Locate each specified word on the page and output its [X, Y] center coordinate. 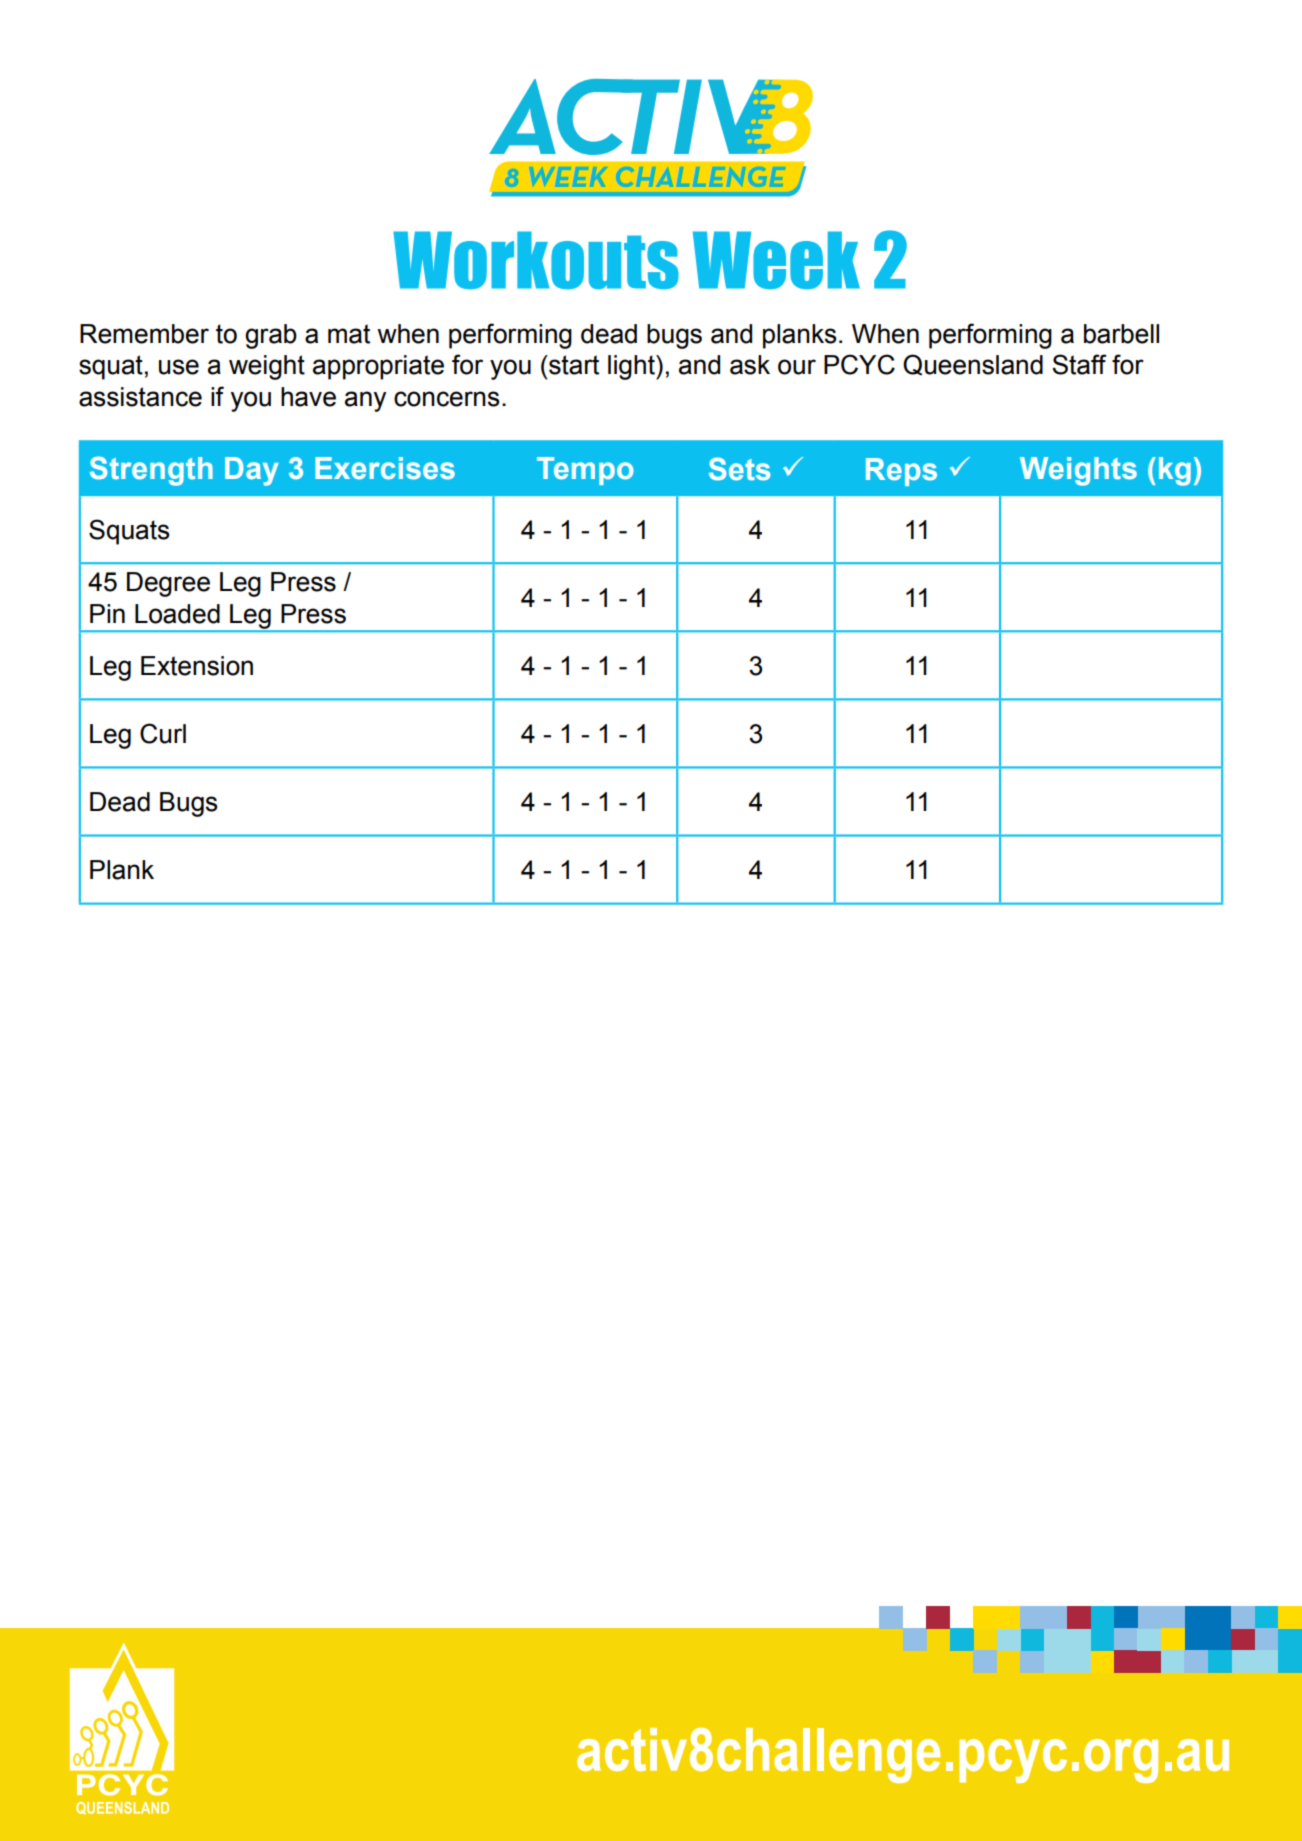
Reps [901, 472]
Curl [163, 733]
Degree [168, 584]
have [308, 397]
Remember [144, 334]
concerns [447, 399]
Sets [739, 469]
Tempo [585, 471]
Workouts [536, 260]
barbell [1121, 334]
